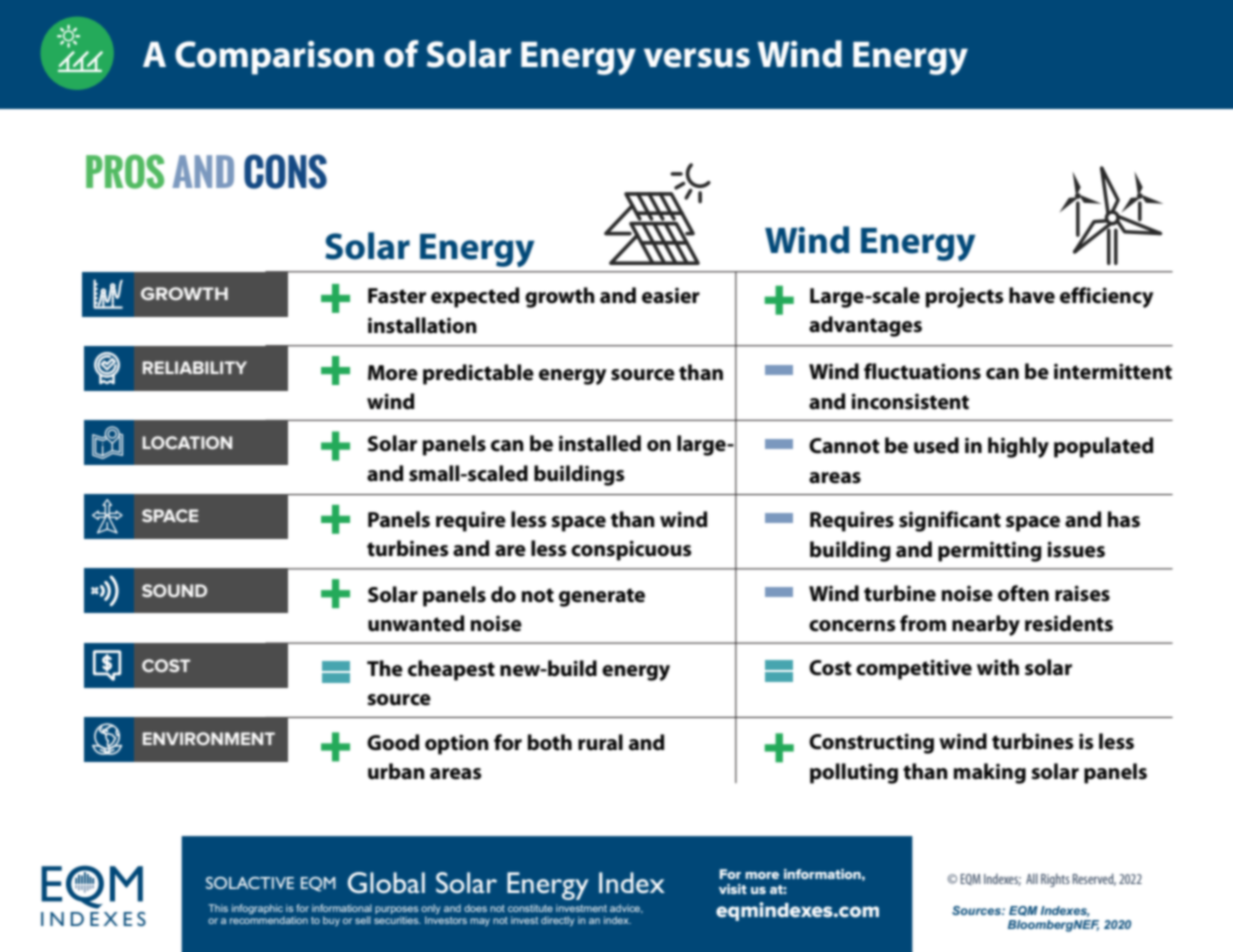  Describe the element at coordinates (1055, 880) in the screenshot. I see `Rights` at that location.
